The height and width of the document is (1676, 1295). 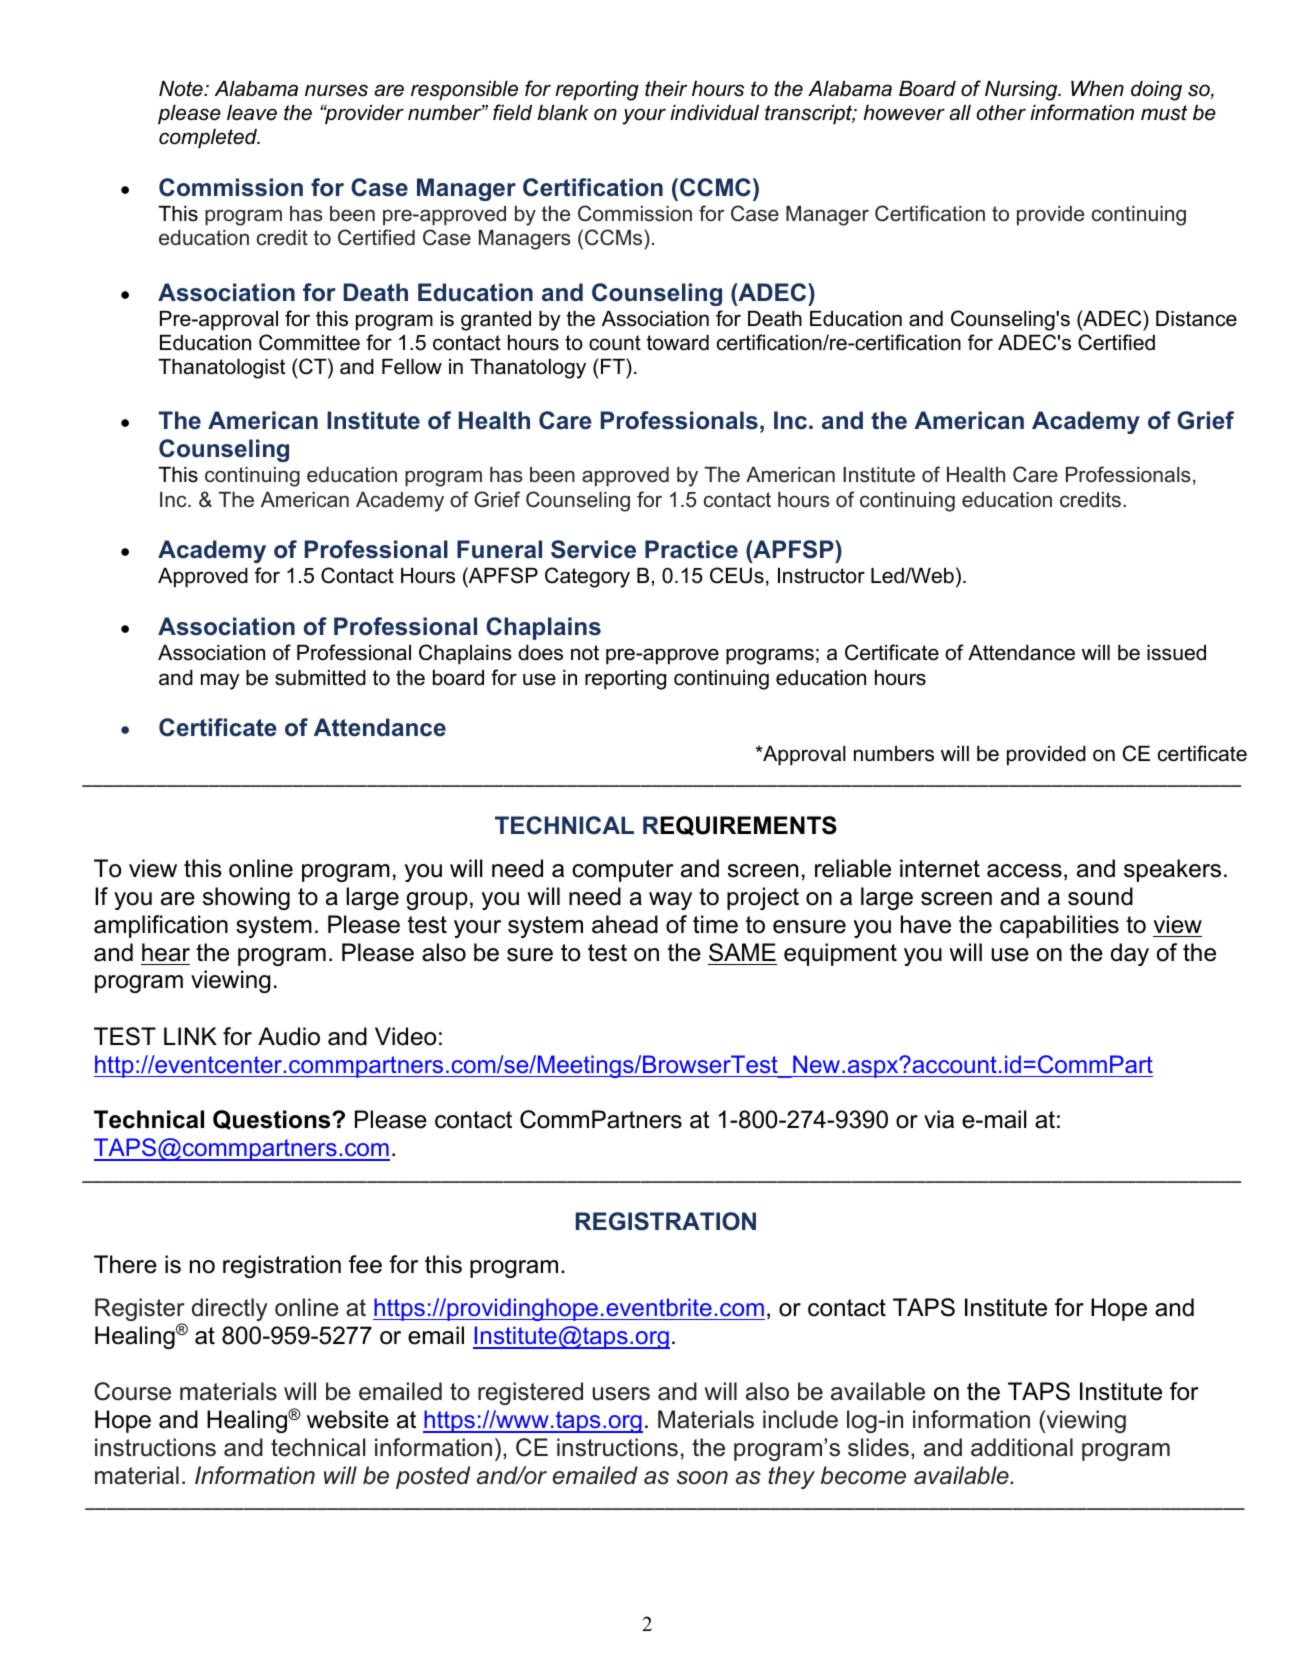 What do you see at coordinates (742, 952) in the document?
I see `SAME` at bounding box center [742, 952].
